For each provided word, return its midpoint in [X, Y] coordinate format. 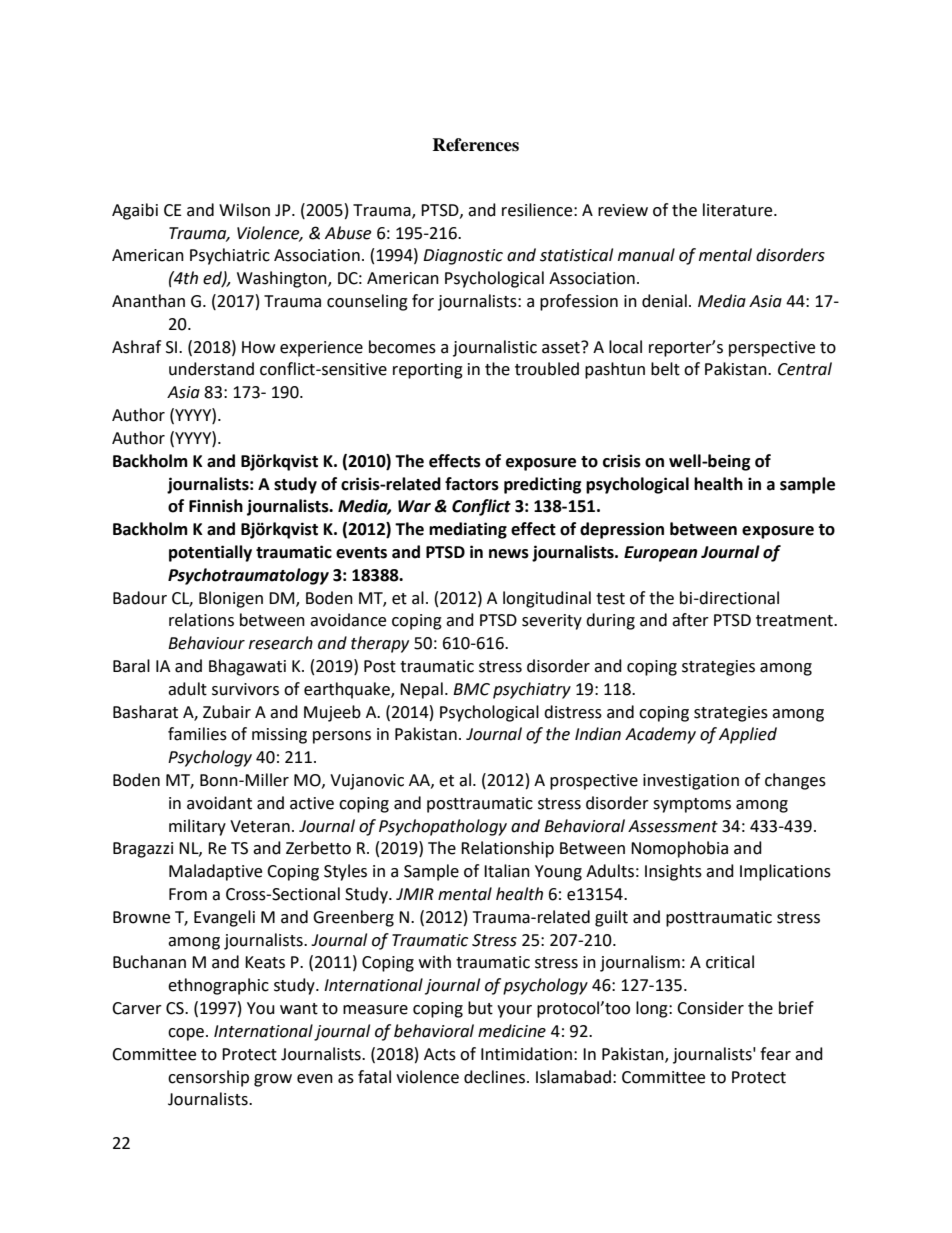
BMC [471, 689]
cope [187, 1034]
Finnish [216, 506]
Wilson [244, 210]
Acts [440, 1054]
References [475, 145]
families [197, 734]
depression [622, 530]
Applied [748, 735]
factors [472, 484]
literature [739, 210]
